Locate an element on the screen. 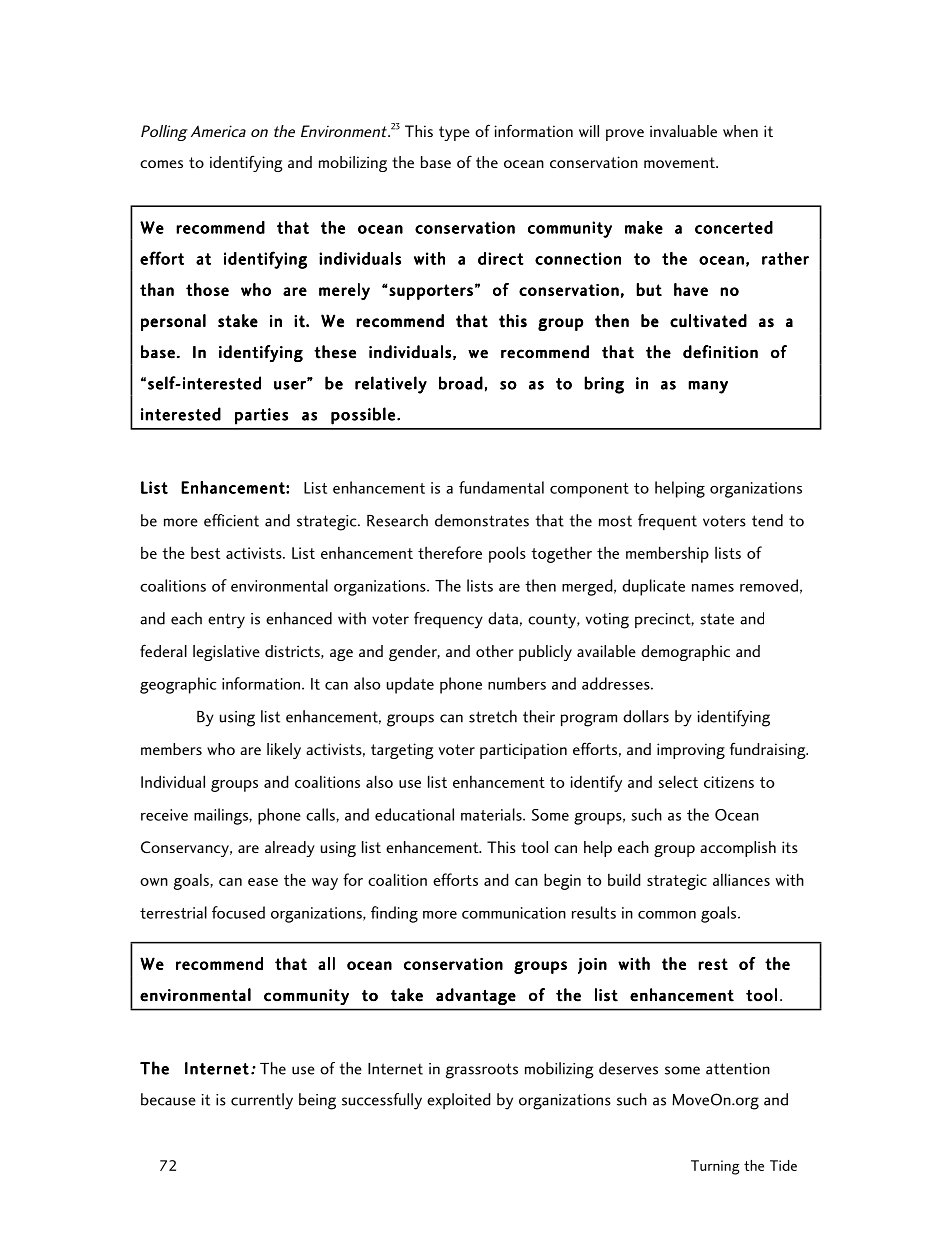 The image size is (952, 1233). focused is located at coordinates (238, 912).
